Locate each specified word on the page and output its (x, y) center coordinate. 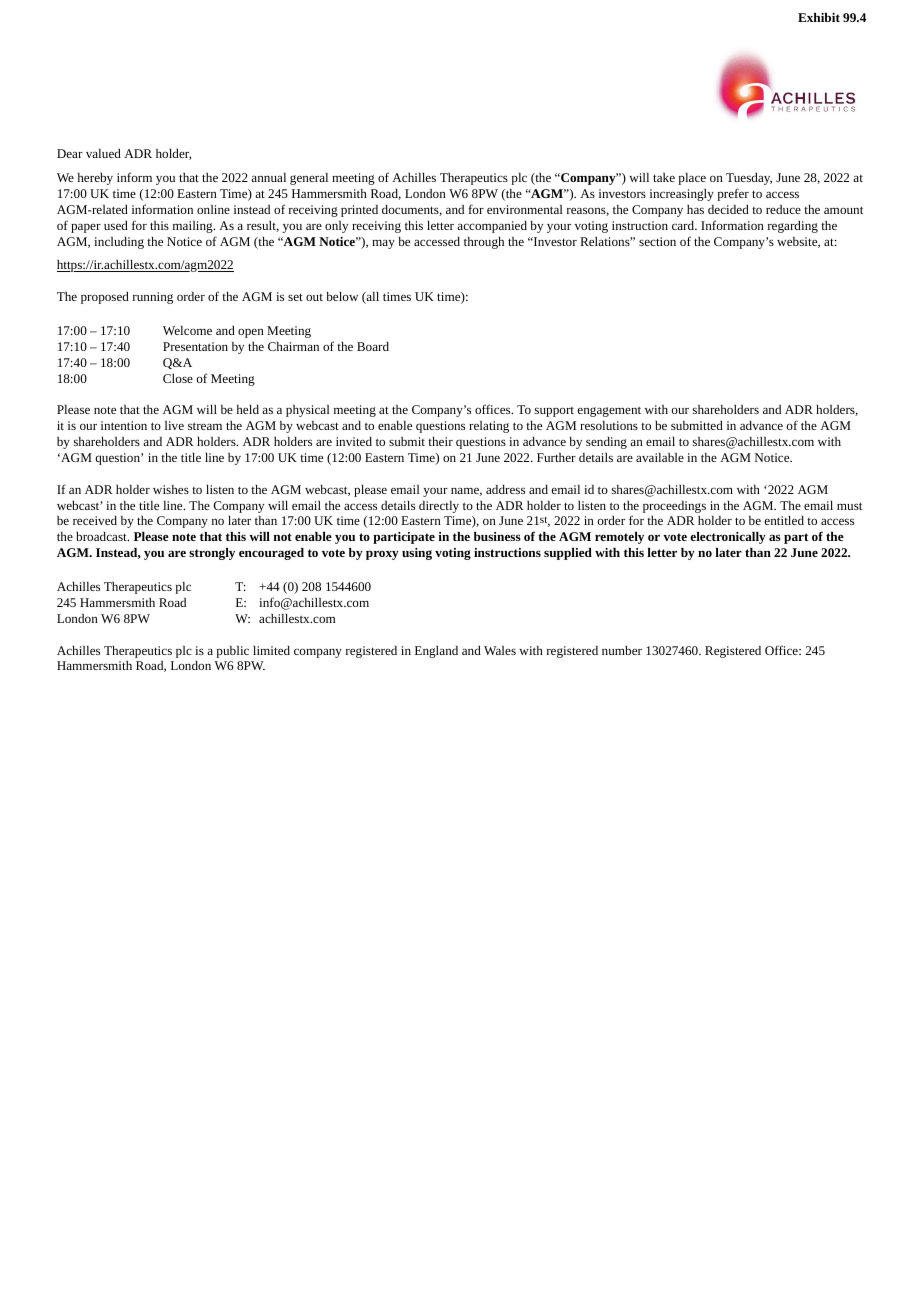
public (233, 652)
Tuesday (749, 179)
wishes (171, 489)
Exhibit (819, 17)
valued (103, 153)
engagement (609, 411)
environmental (525, 209)
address (505, 489)
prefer (733, 194)
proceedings (674, 507)
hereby (95, 179)
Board (373, 346)
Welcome (187, 330)
